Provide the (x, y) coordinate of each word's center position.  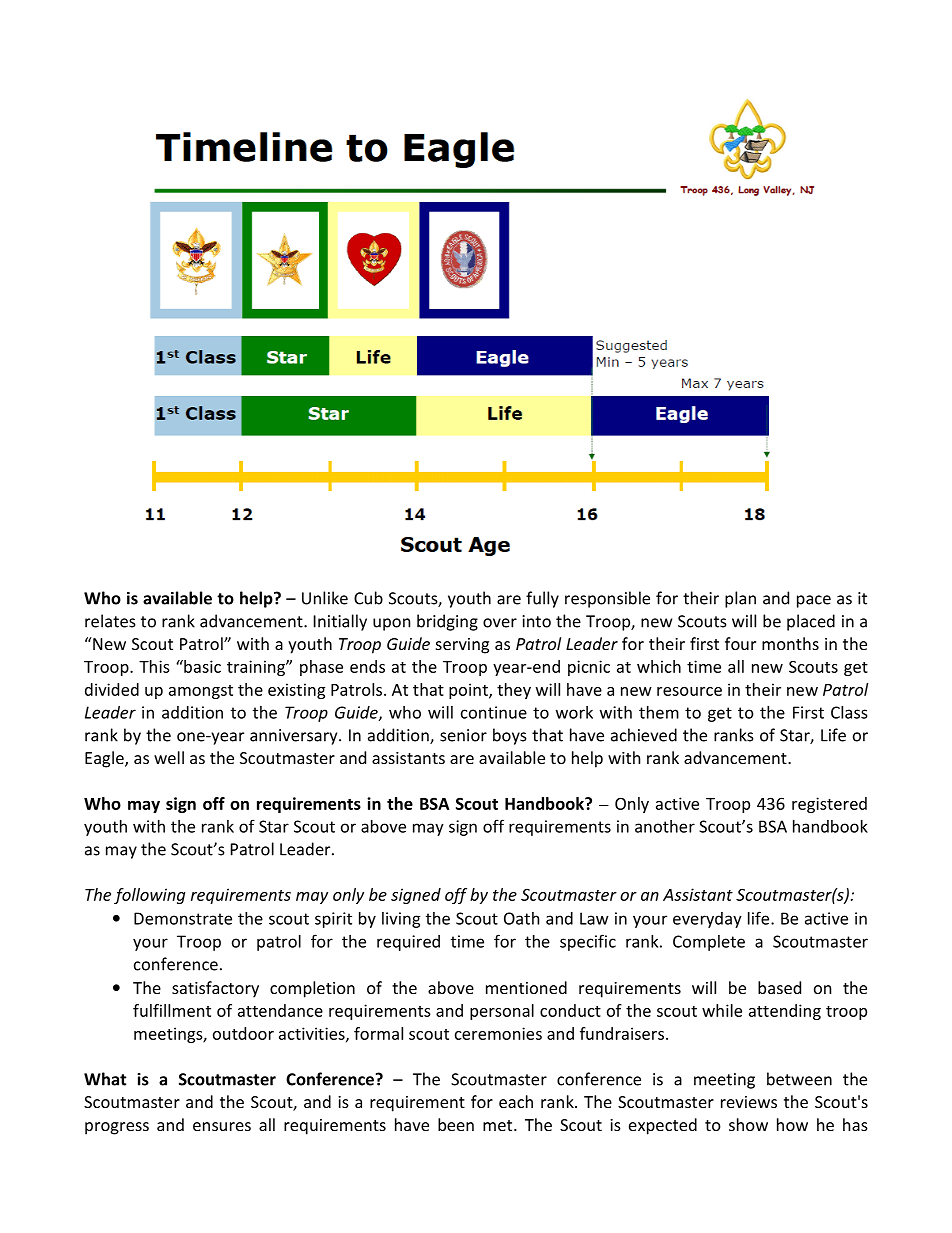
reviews (749, 1102)
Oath (521, 918)
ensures (222, 1126)
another (665, 826)
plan (740, 599)
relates (110, 621)
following (149, 896)
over (500, 623)
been (456, 1124)
